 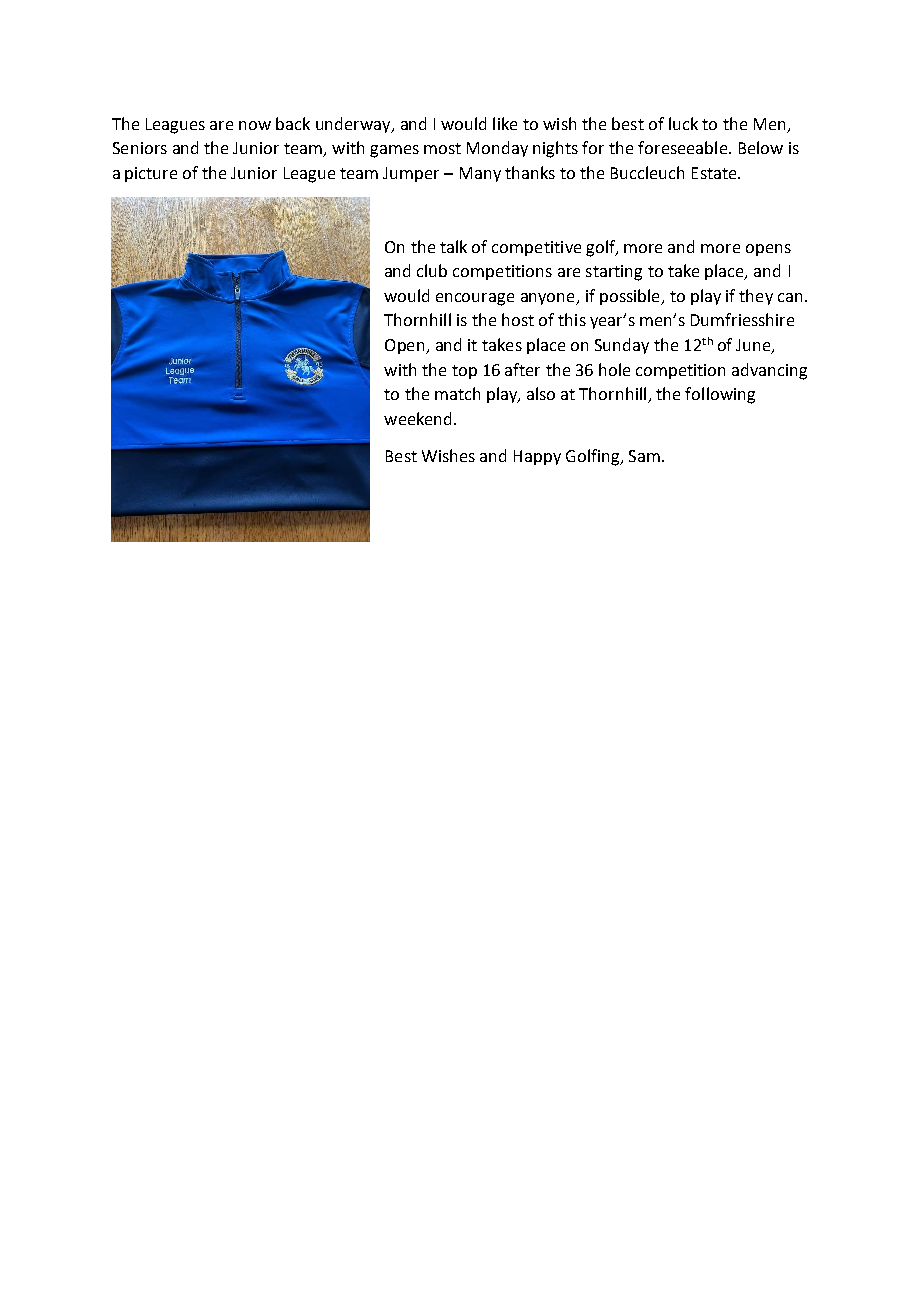 I want to click on after, so click(x=522, y=369).
